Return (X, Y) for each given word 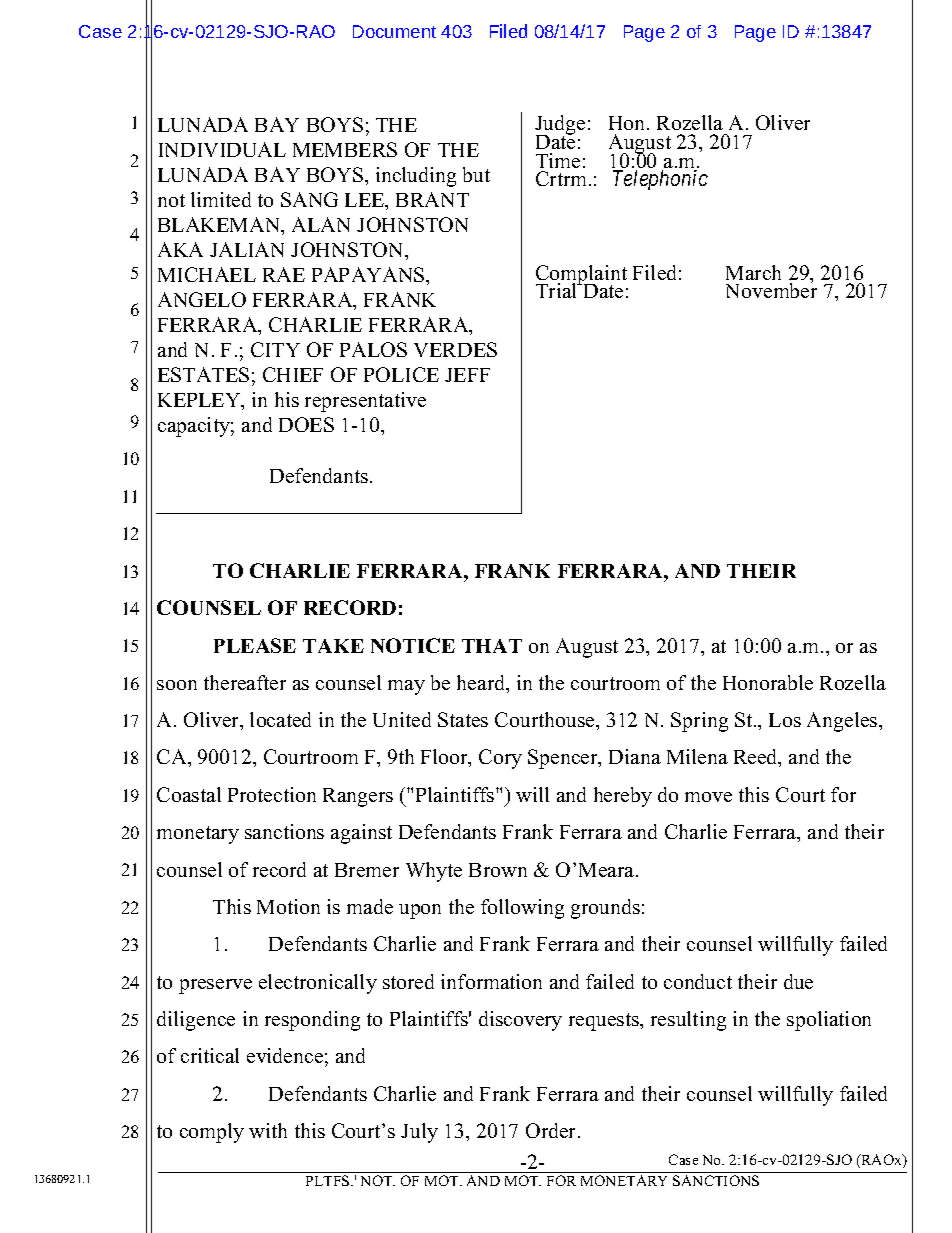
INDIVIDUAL (222, 149)
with (268, 1130)
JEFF (467, 375)
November (771, 289)
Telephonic (660, 180)
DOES (306, 424)
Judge (560, 126)
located (280, 719)
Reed (757, 758)
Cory (500, 759)
